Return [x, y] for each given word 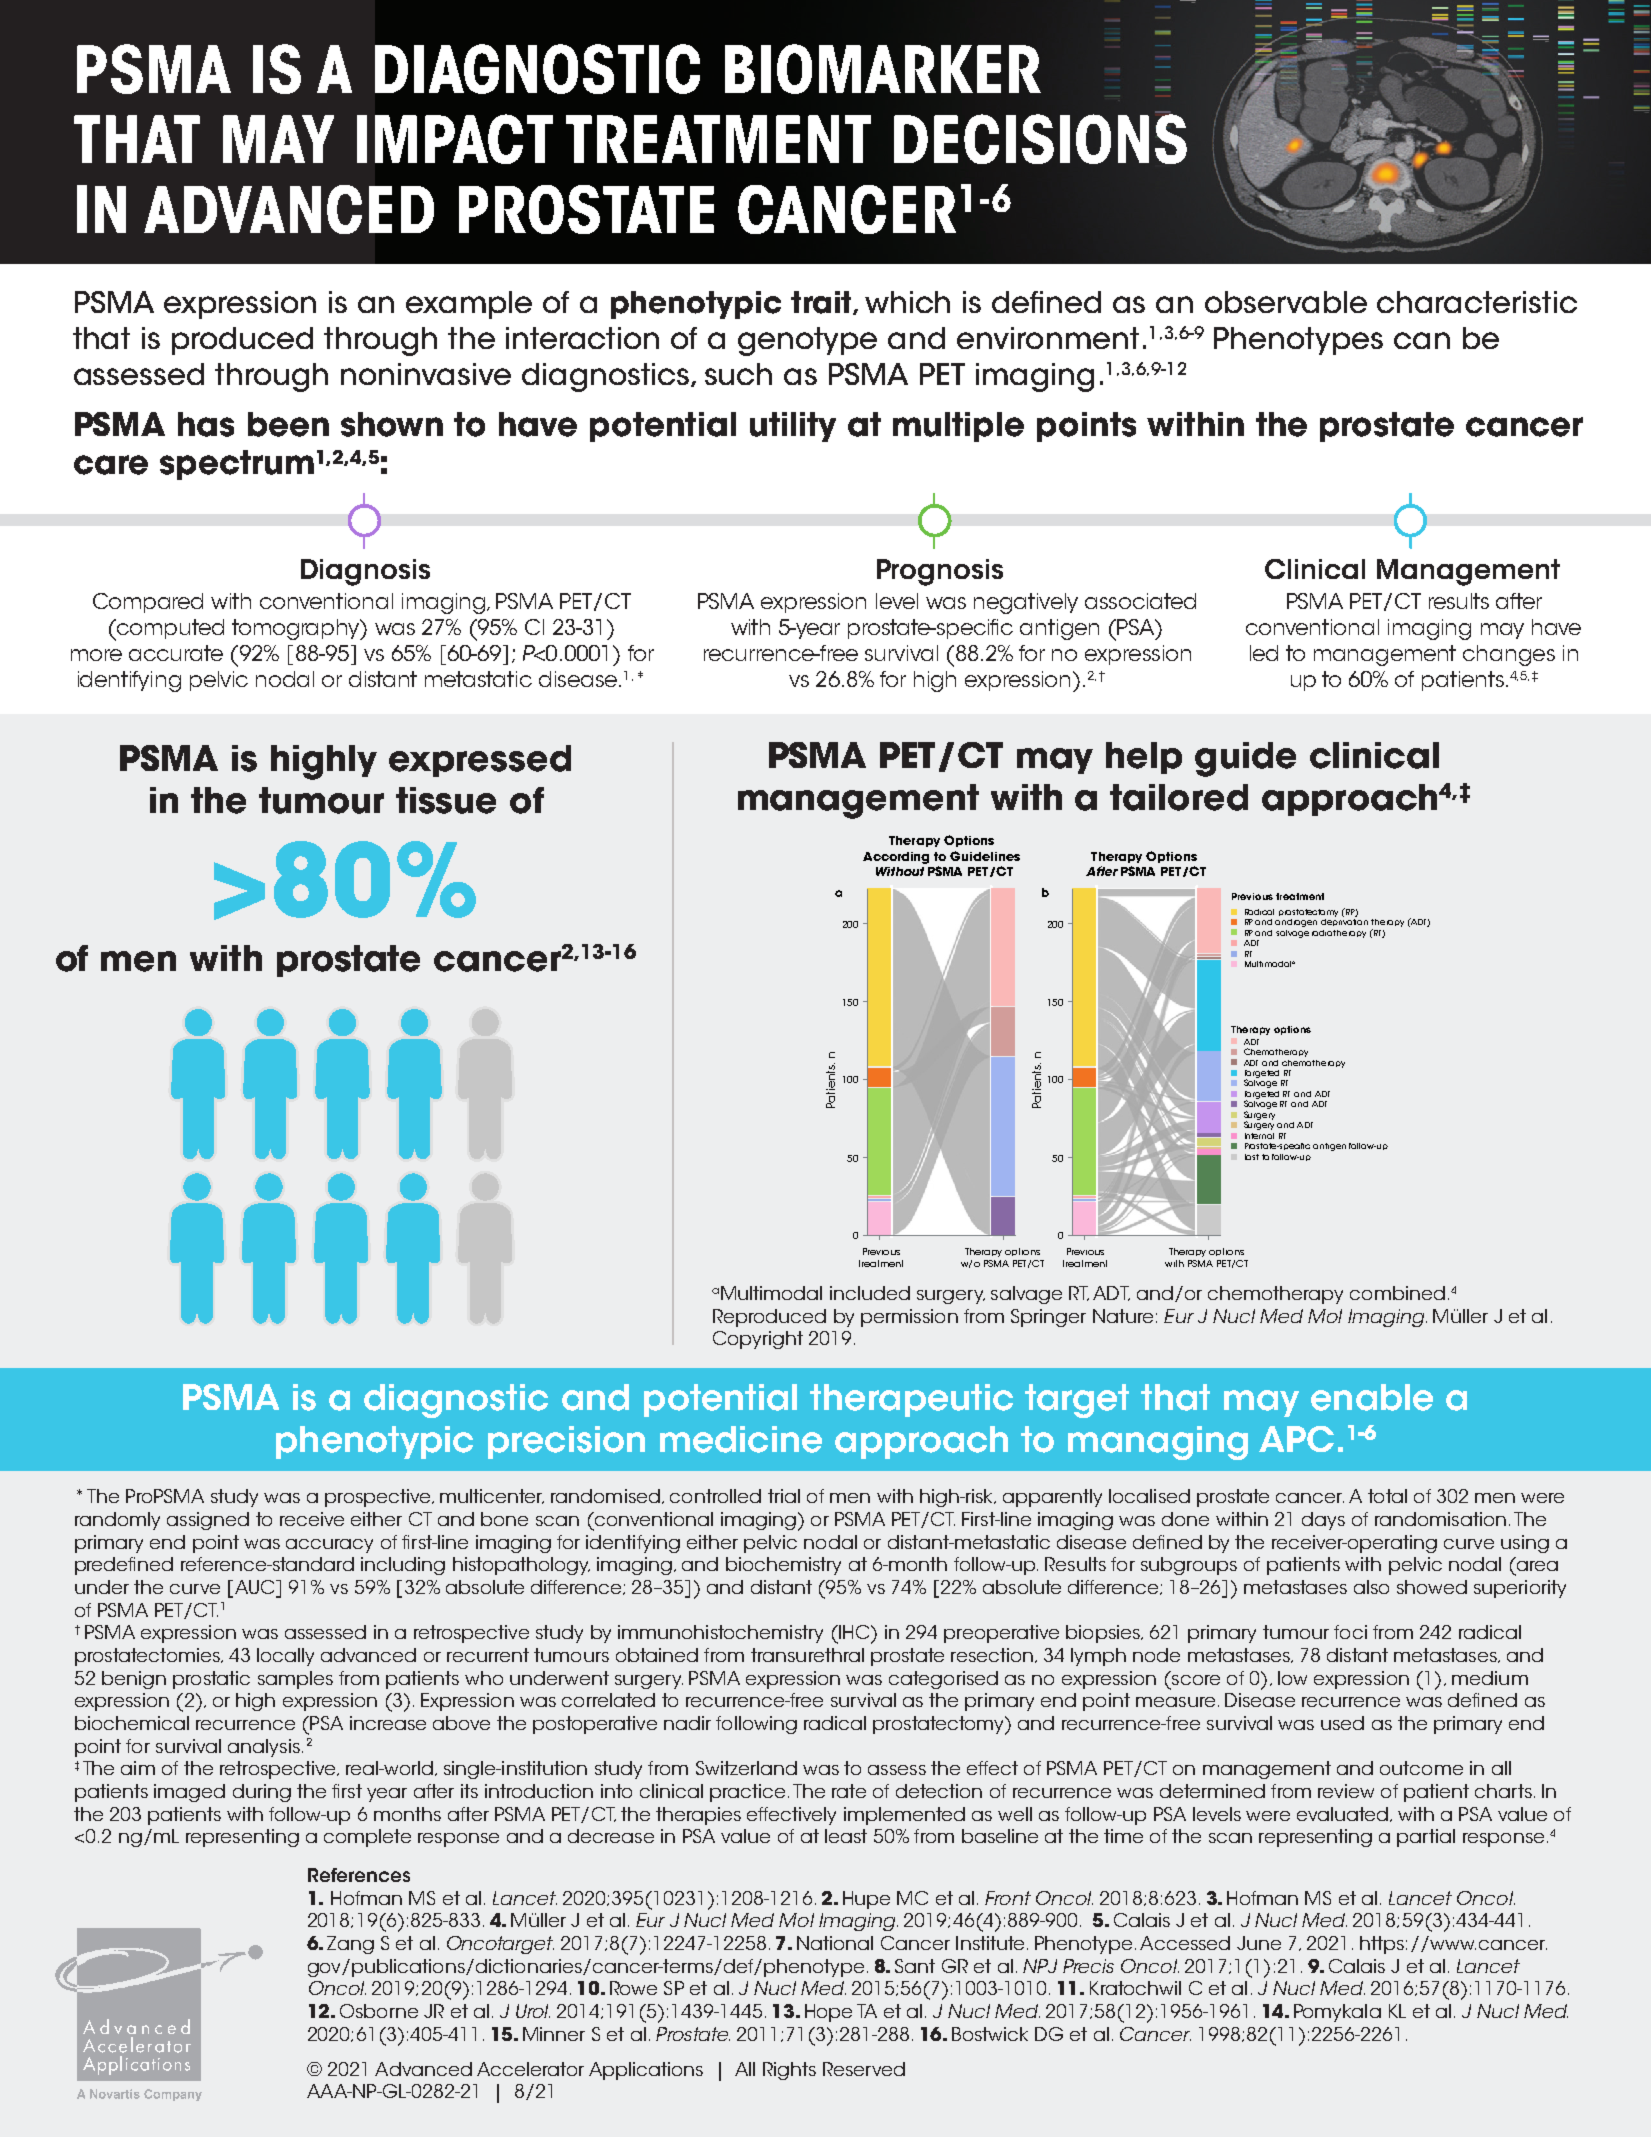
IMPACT [455, 139]
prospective [379, 1498]
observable [1286, 302]
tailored [1179, 797]
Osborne [379, 2011]
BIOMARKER [883, 69]
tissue [446, 800]
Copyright [758, 1340]
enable [1372, 1397]
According [896, 858]
